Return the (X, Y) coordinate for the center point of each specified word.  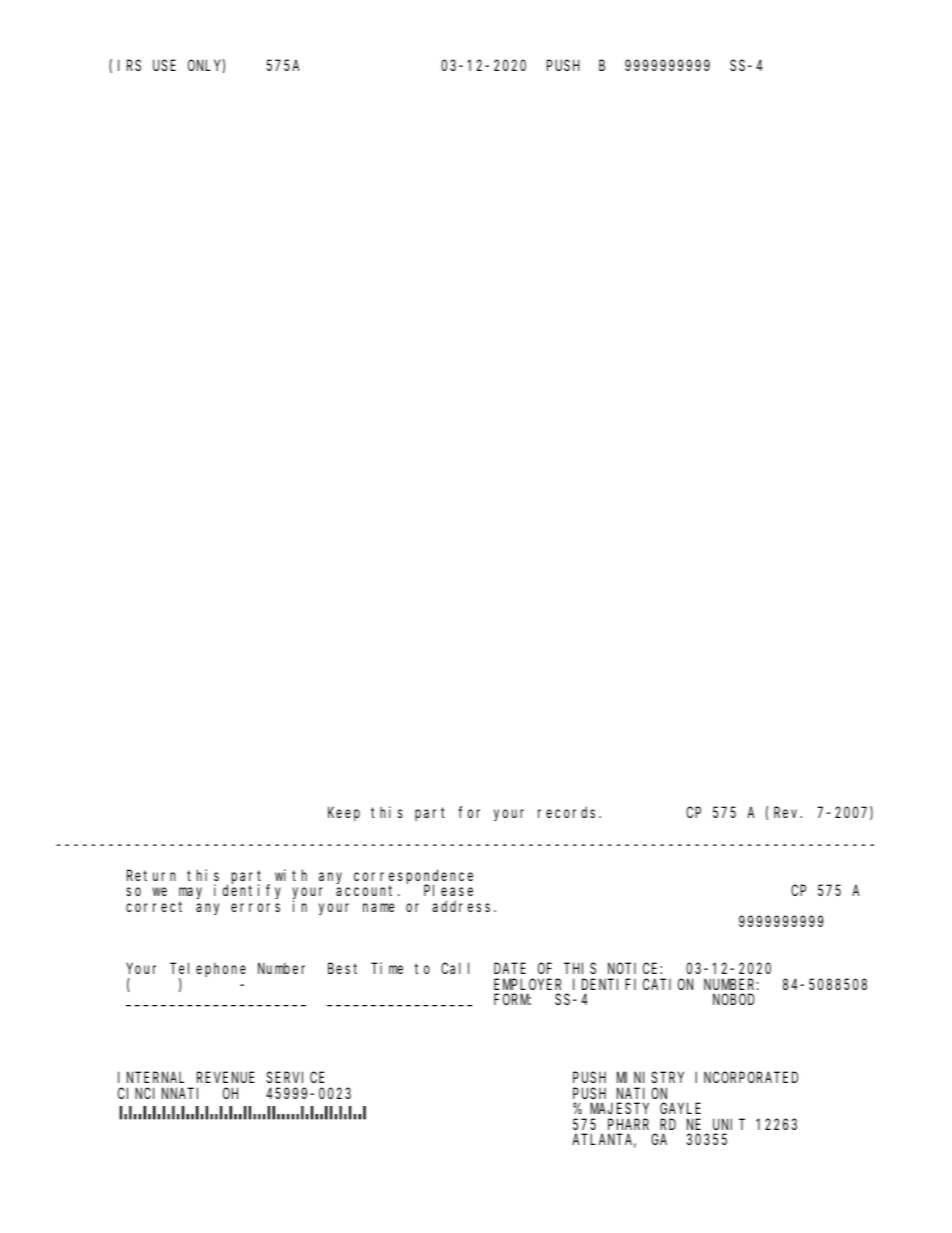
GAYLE (680, 1108)
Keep (344, 814)
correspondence (413, 877)
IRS (129, 65)
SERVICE (295, 1077)
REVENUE (226, 1077)
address (463, 906)
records (569, 812)
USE (164, 65)
